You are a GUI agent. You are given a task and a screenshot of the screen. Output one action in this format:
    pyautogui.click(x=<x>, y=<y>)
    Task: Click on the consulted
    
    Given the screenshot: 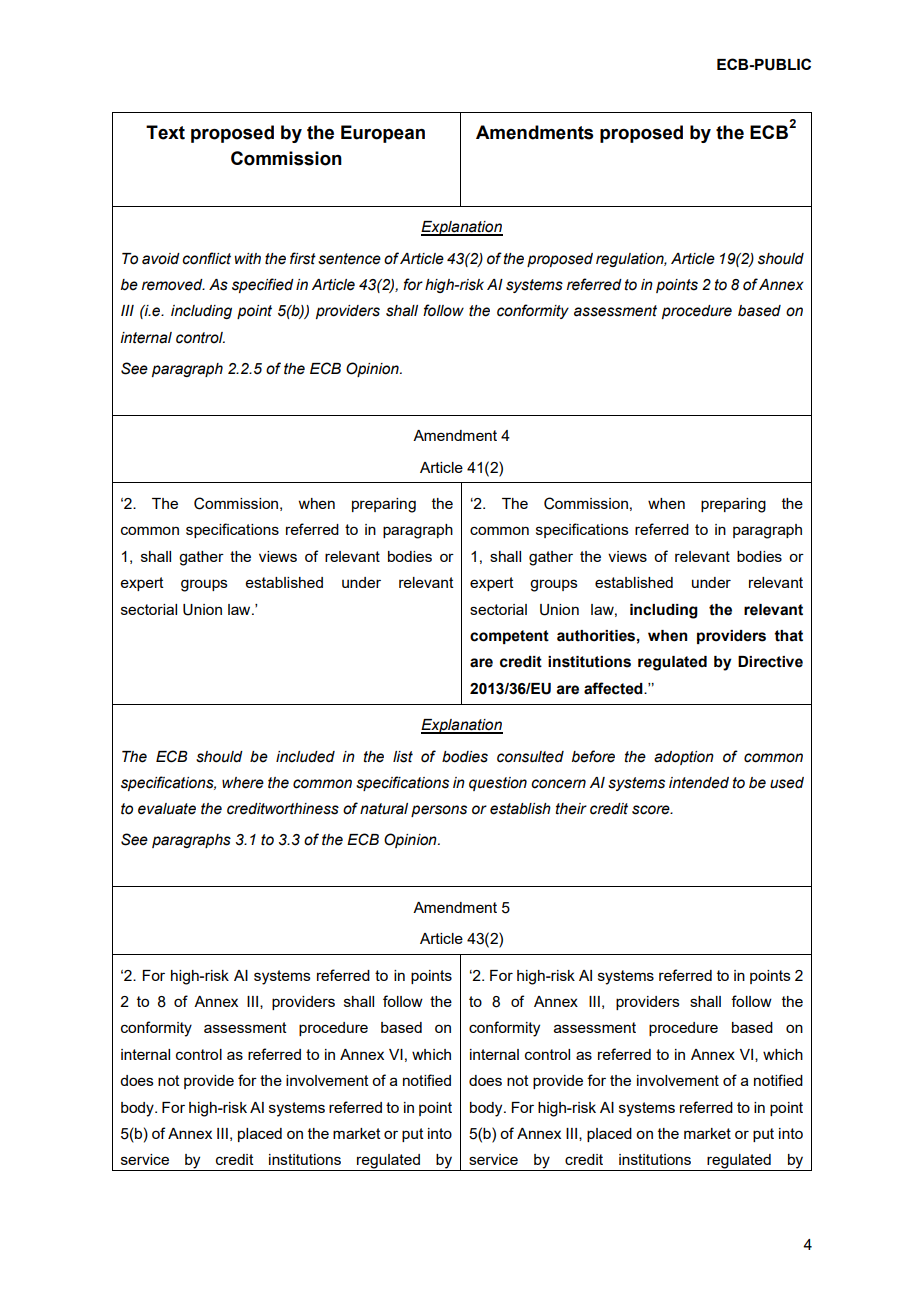 What is the action you would take?
    pyautogui.click(x=530, y=757)
